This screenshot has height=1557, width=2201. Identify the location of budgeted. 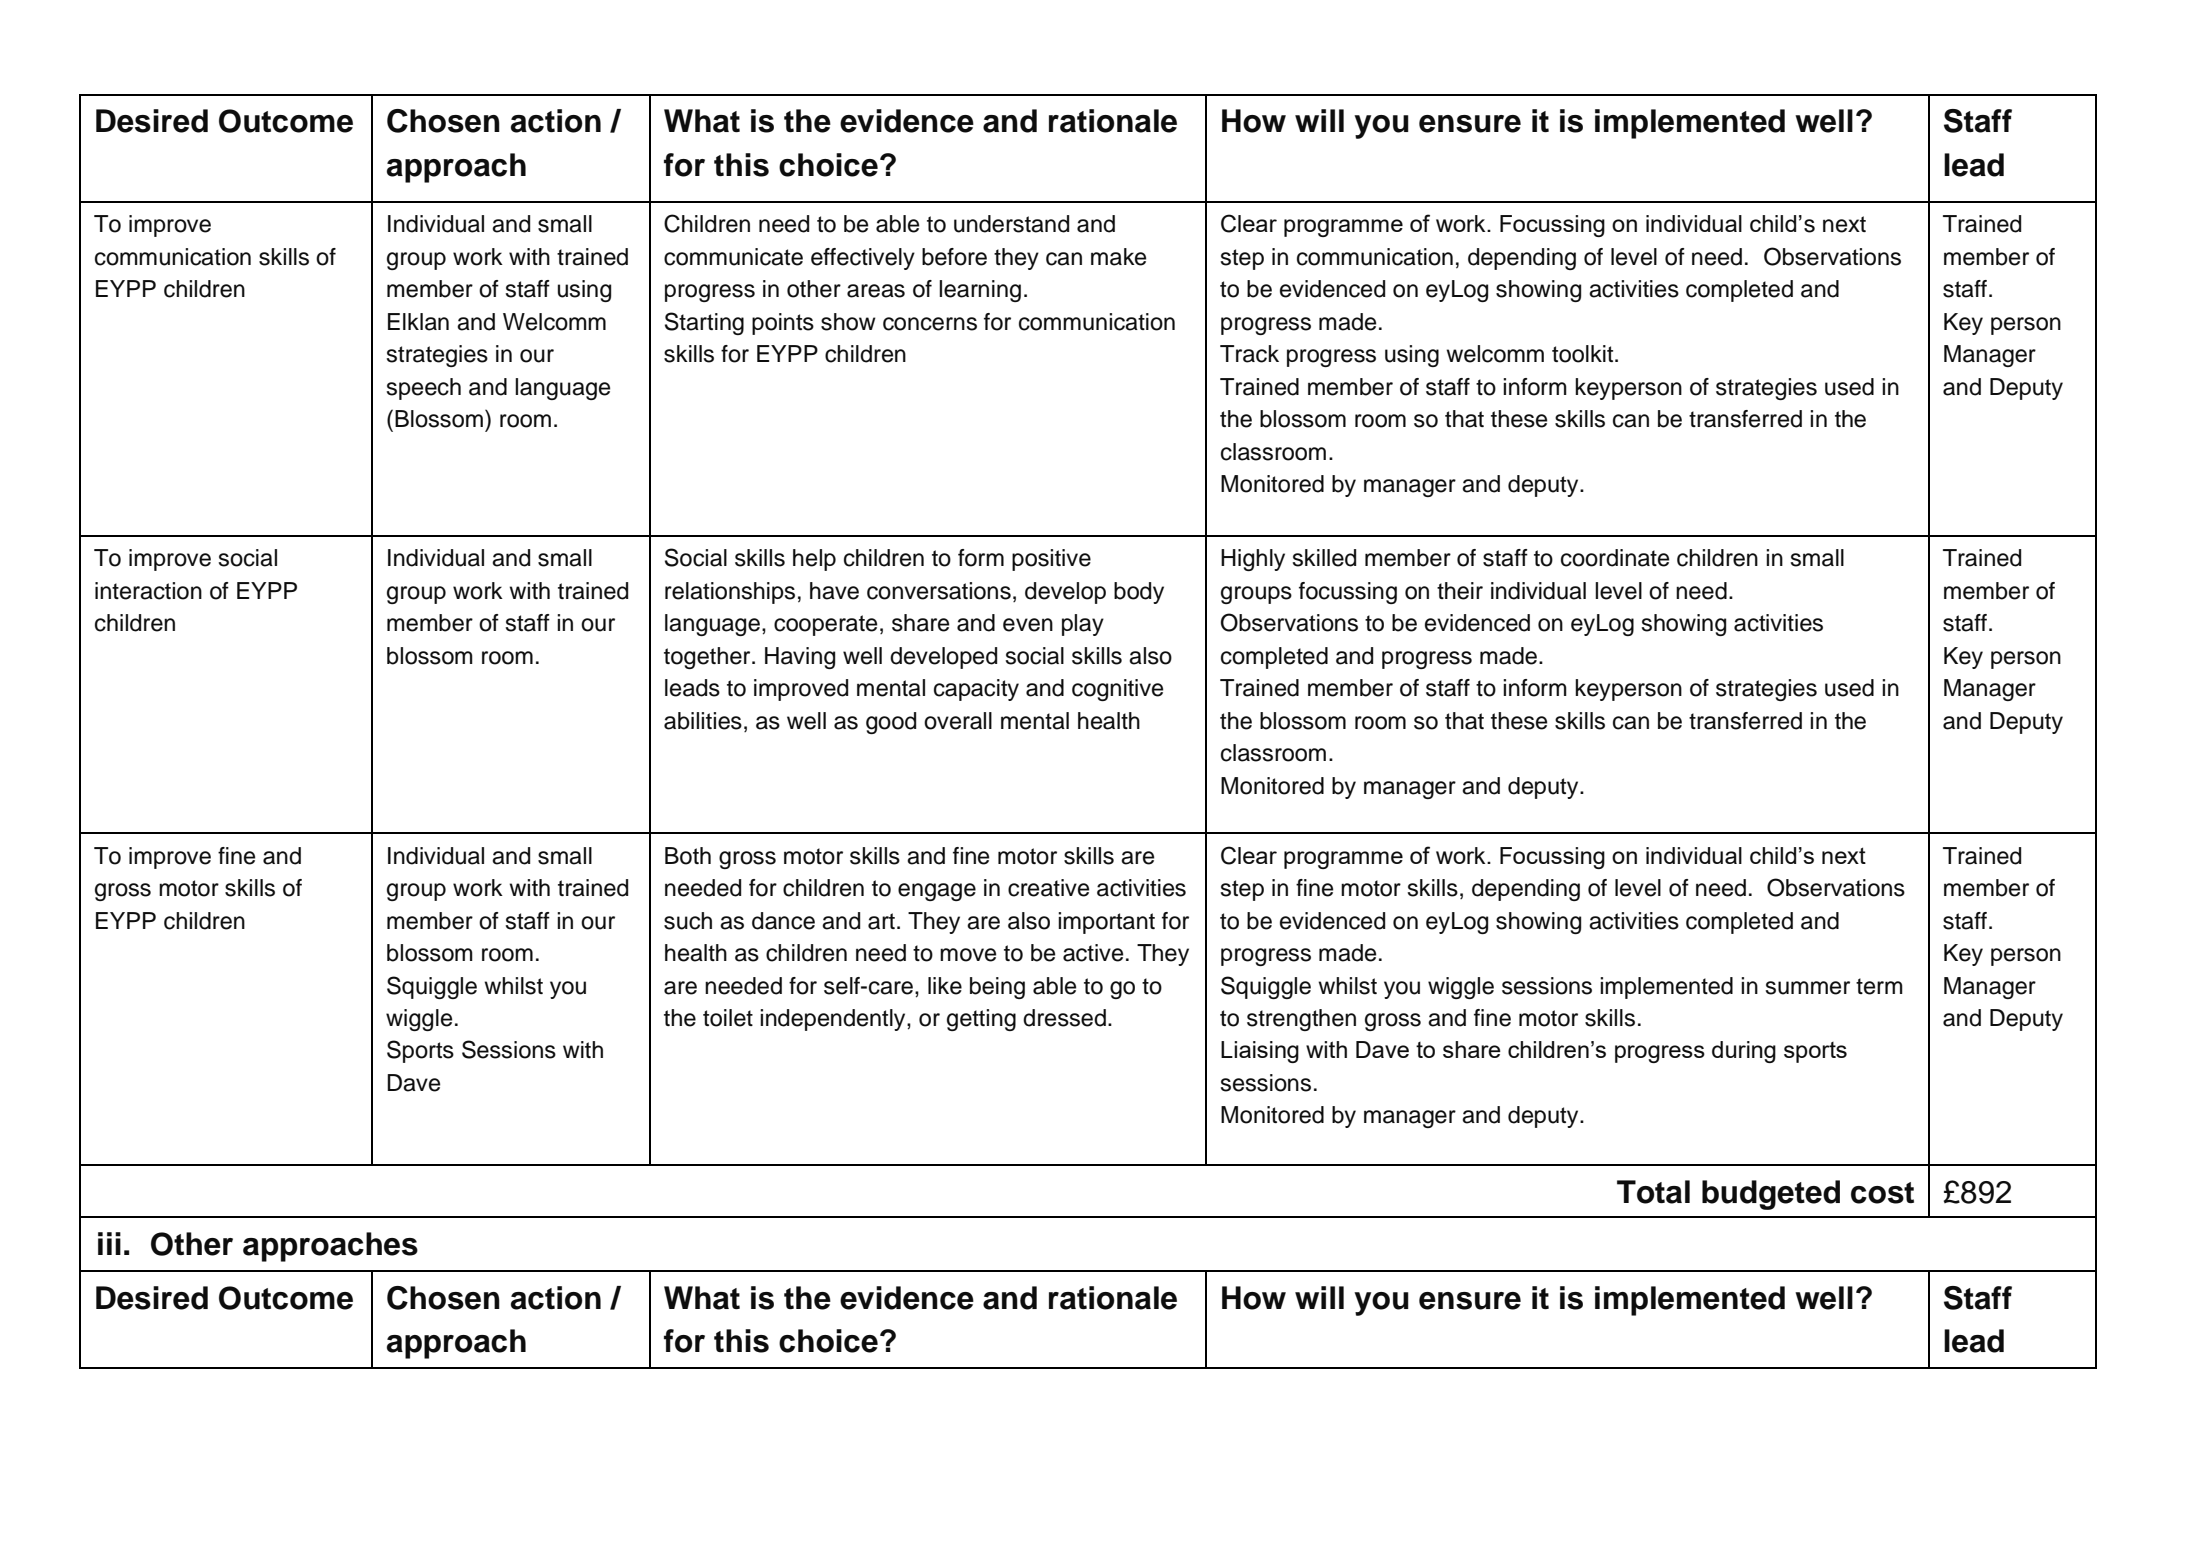
(1771, 1195).
